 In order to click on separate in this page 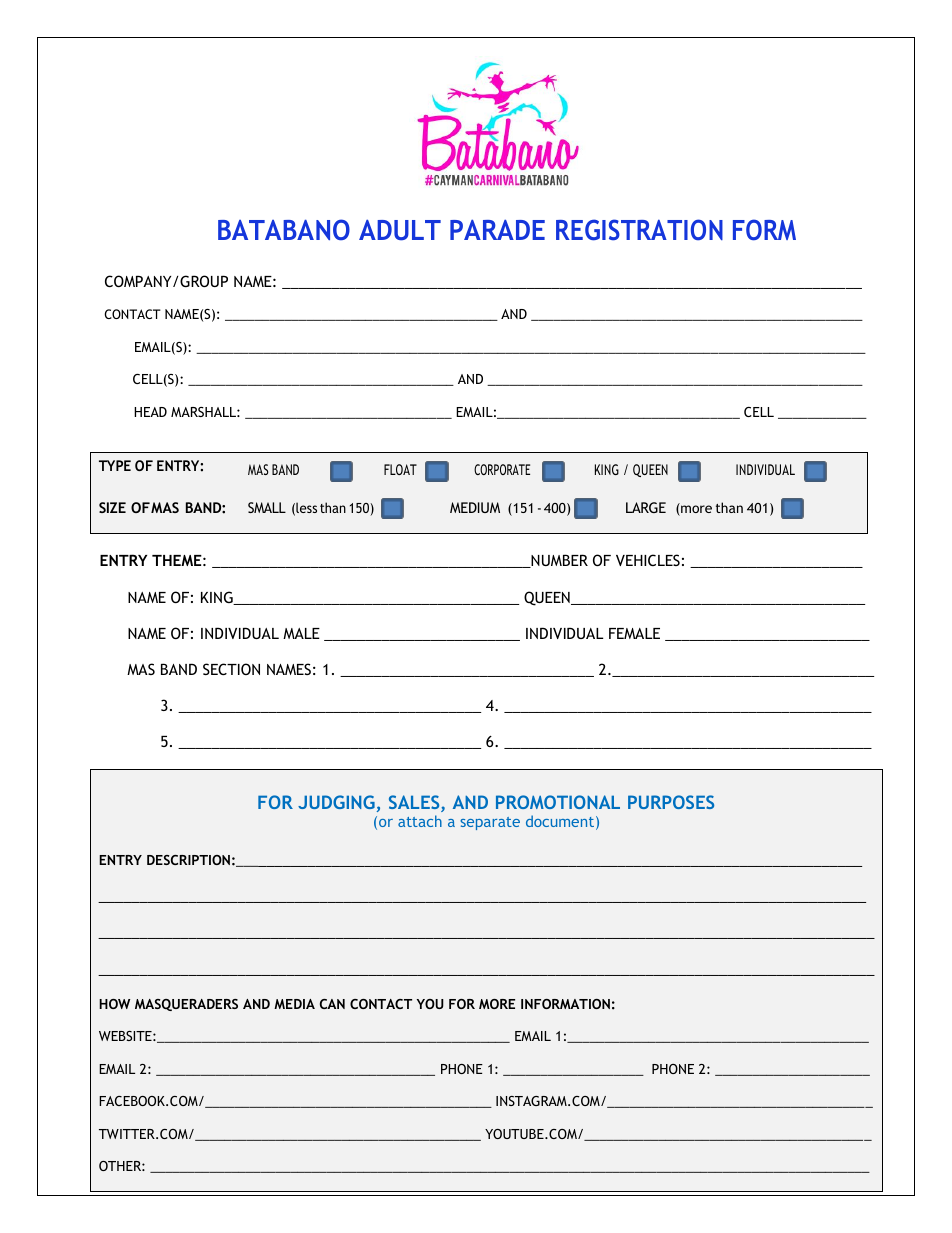, I will do `click(490, 823)`.
